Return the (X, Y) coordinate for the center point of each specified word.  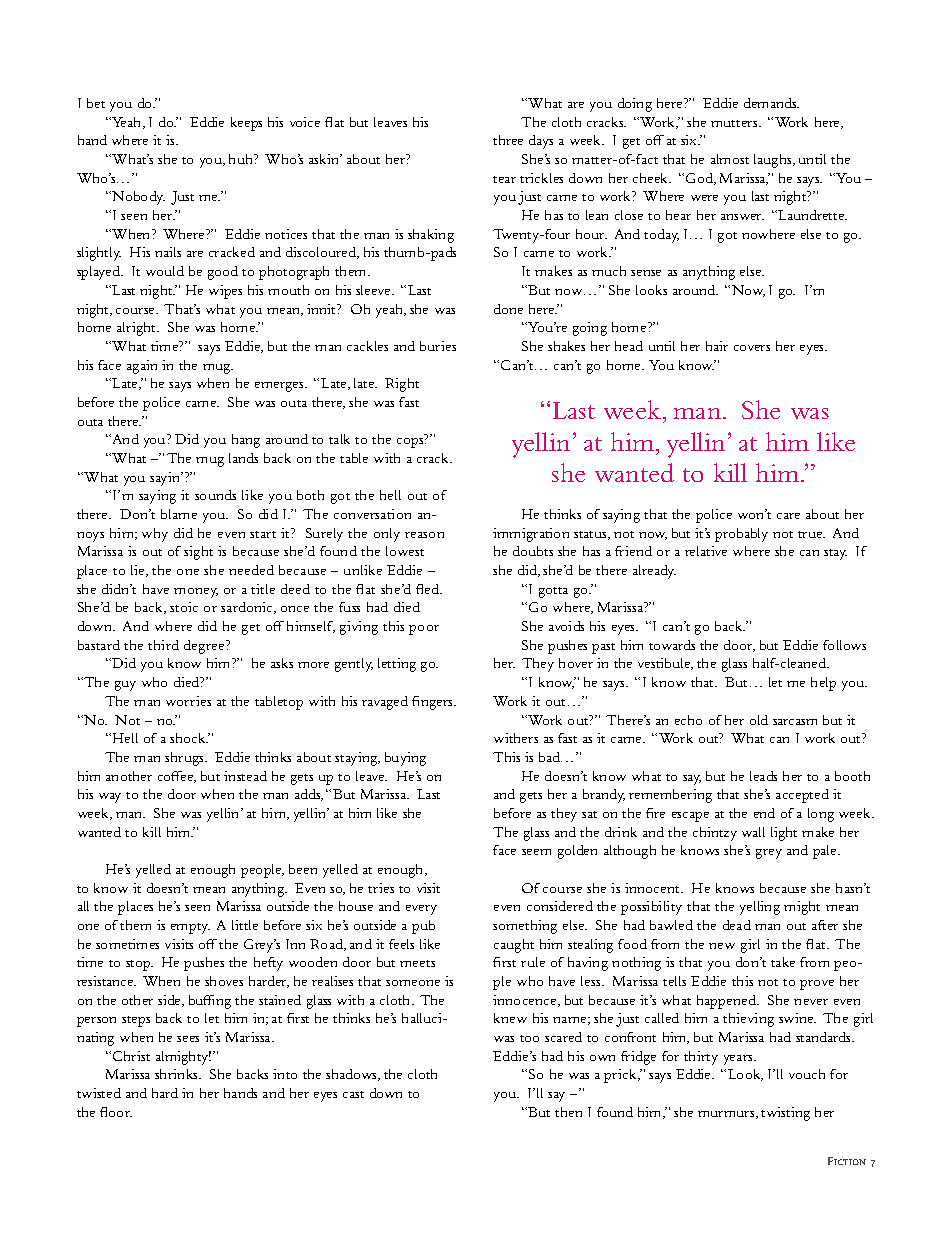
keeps (246, 124)
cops (411, 443)
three (508, 140)
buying (405, 759)
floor (116, 1112)
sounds (215, 495)
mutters (735, 123)
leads (763, 776)
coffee (177, 777)
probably (741, 535)
